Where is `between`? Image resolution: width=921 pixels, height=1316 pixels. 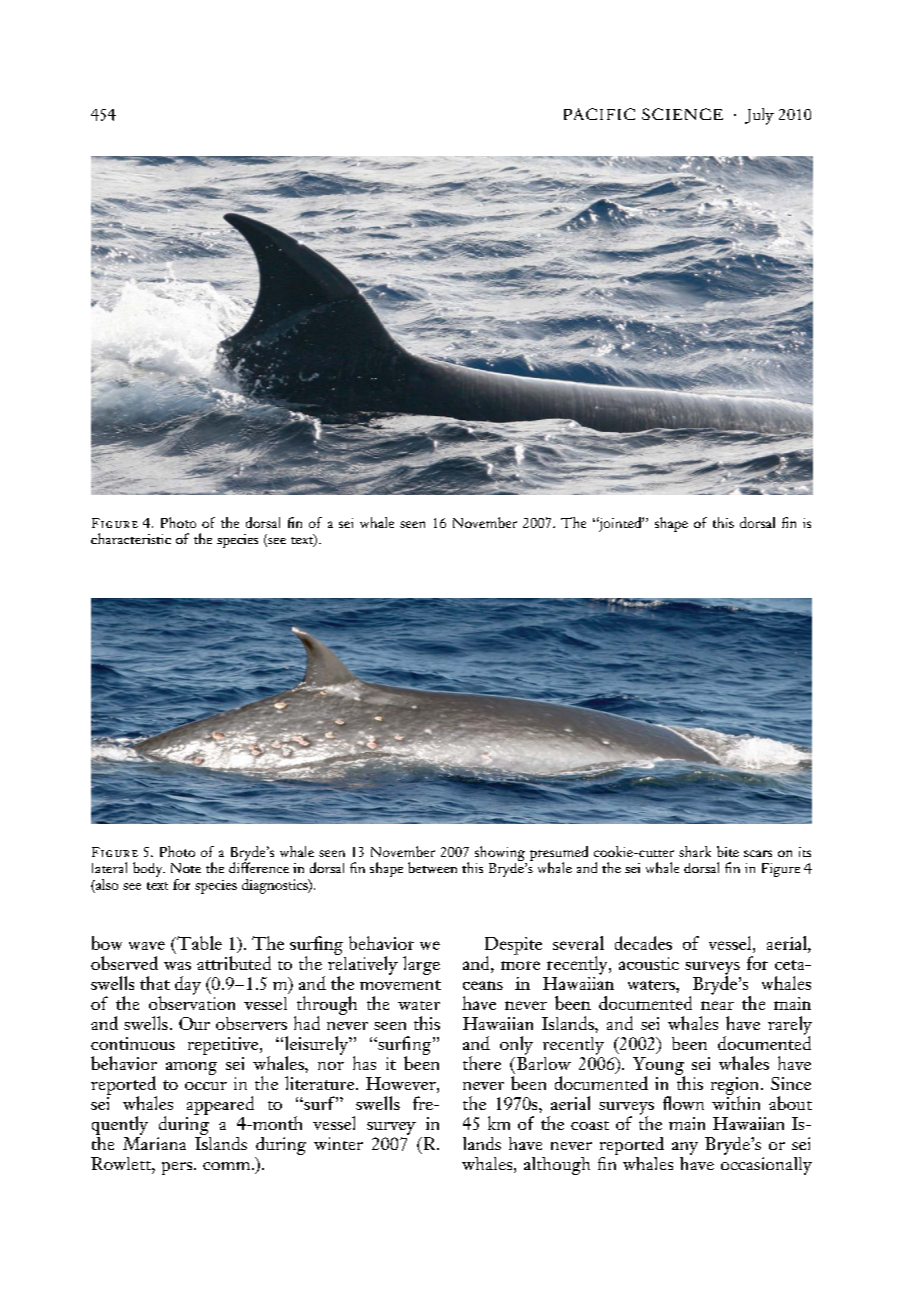
between is located at coordinates (432, 867).
